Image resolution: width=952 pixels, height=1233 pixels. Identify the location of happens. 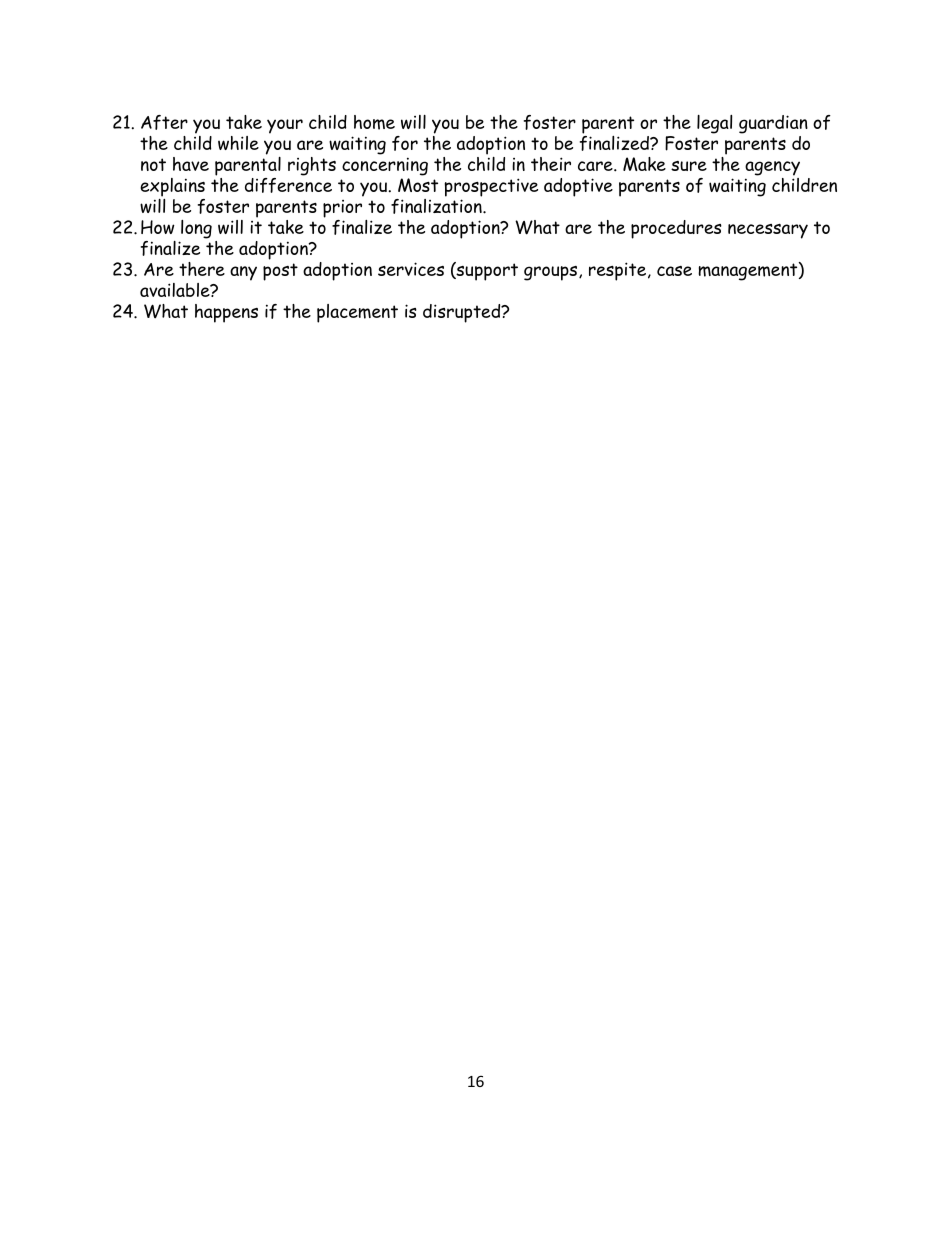
(226, 313).
